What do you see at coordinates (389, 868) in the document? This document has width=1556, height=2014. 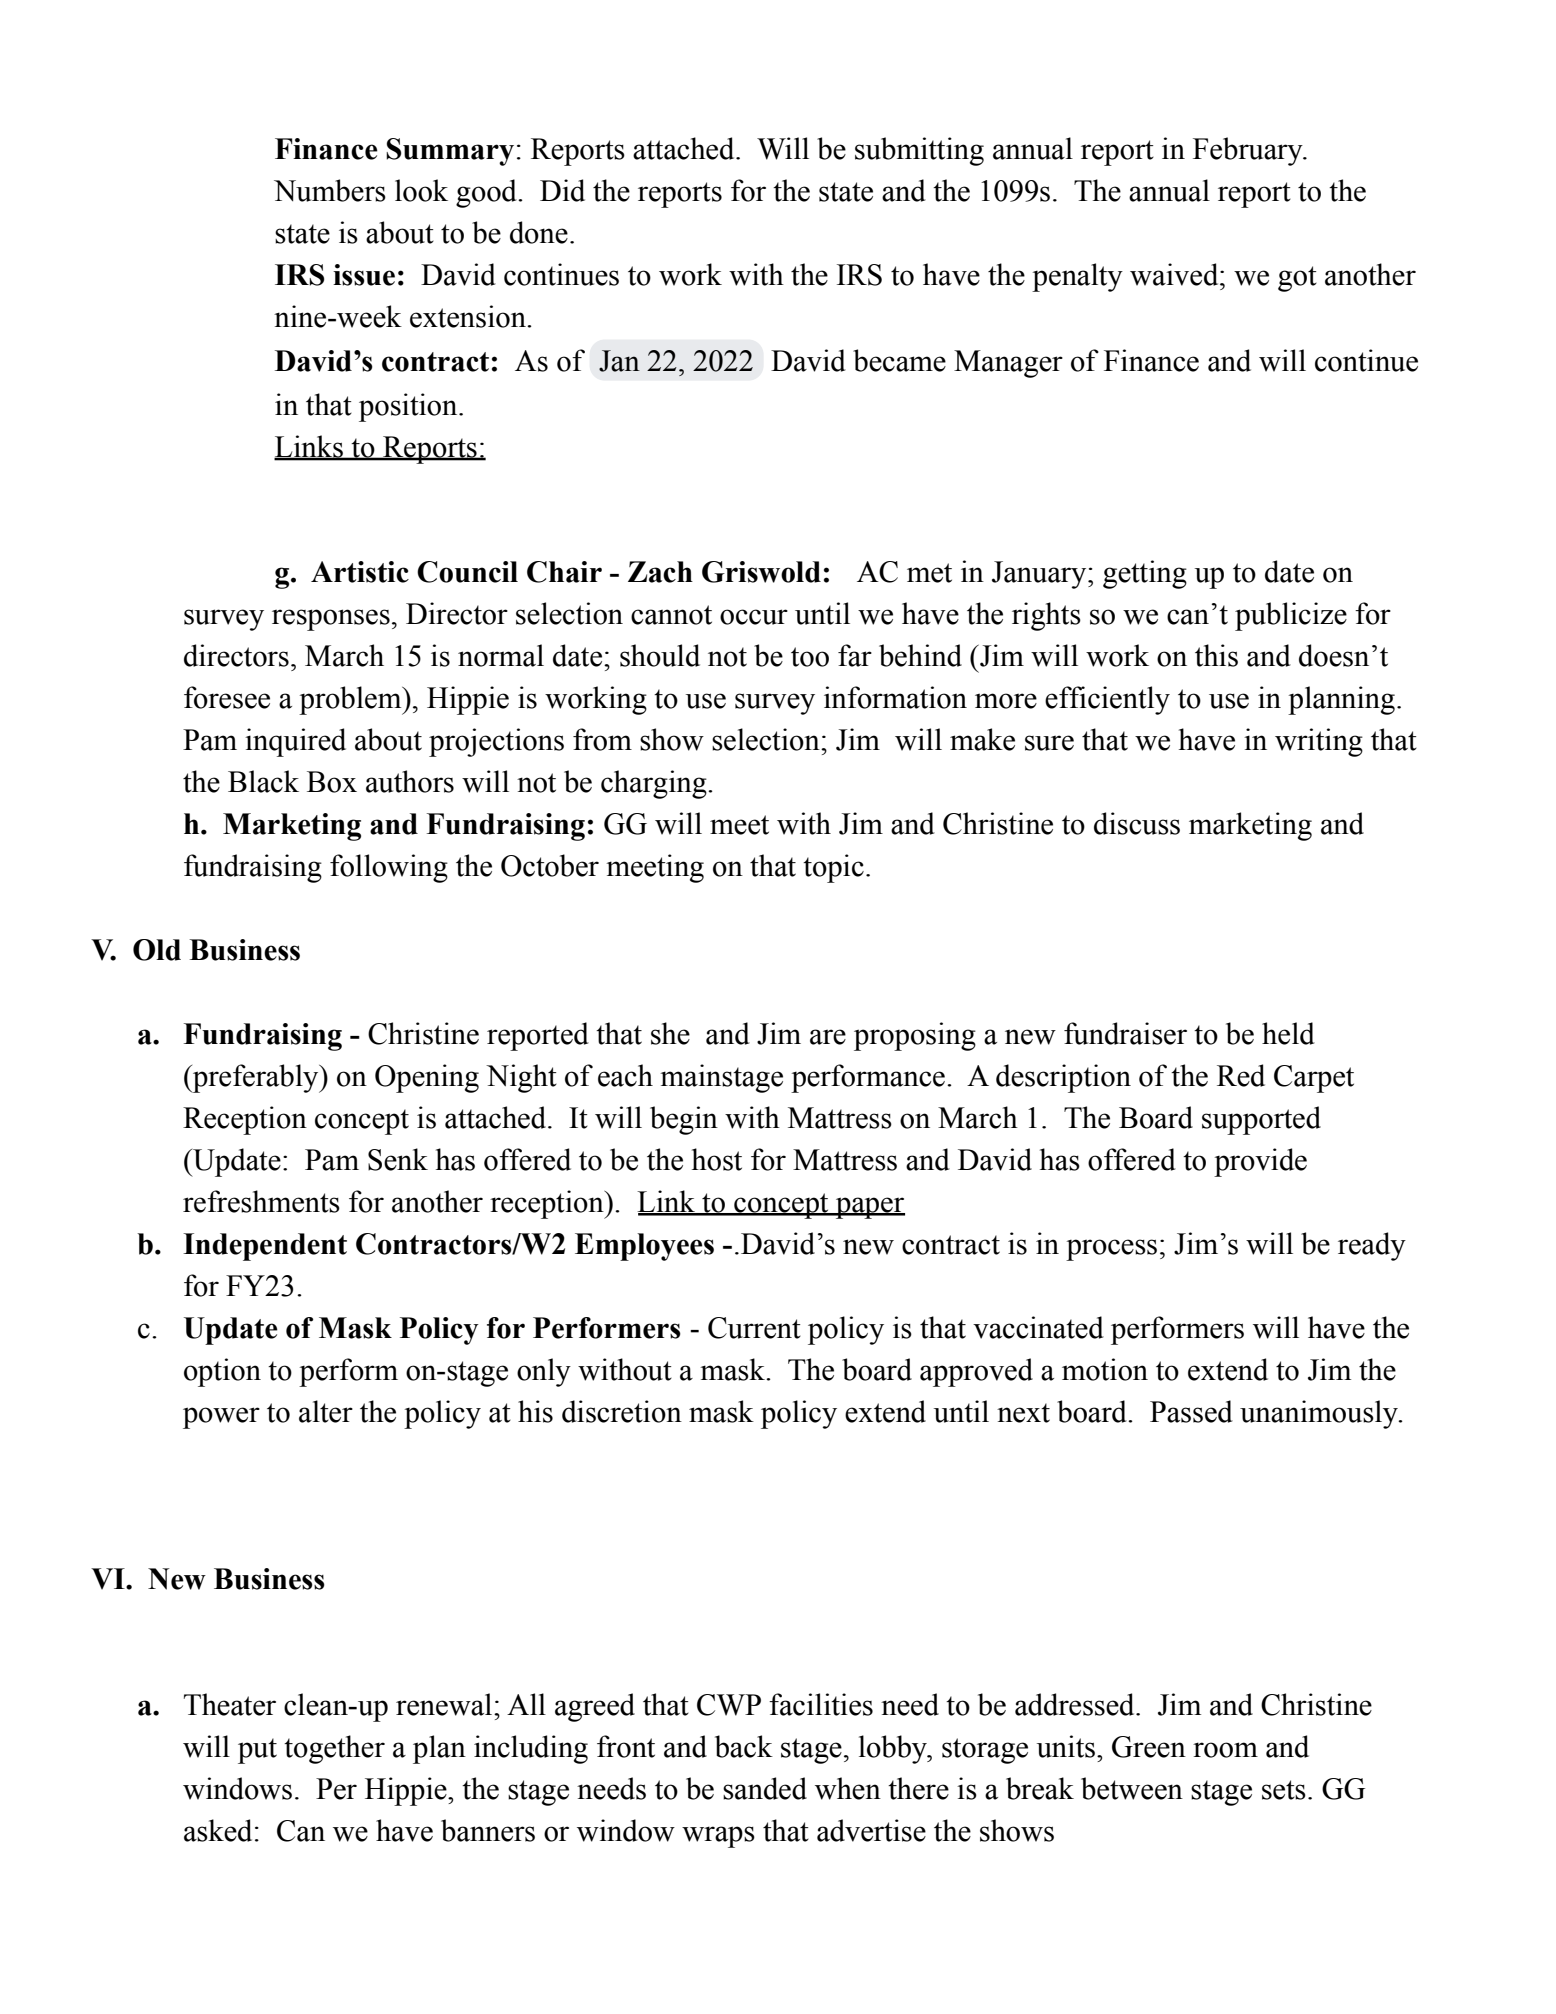 I see `following` at bounding box center [389, 868].
